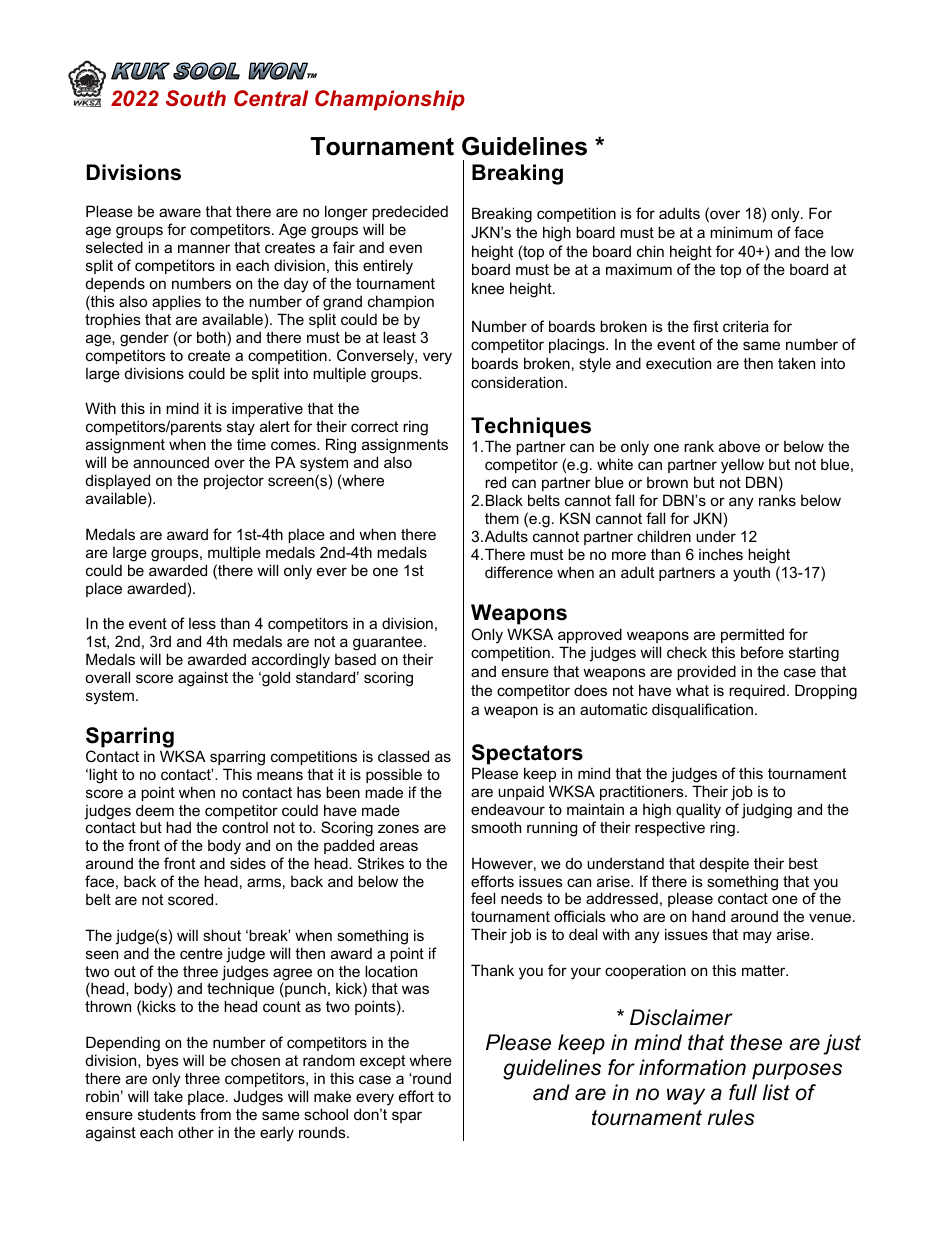  Describe the element at coordinates (502, 518) in the screenshot. I see `them` at that location.
